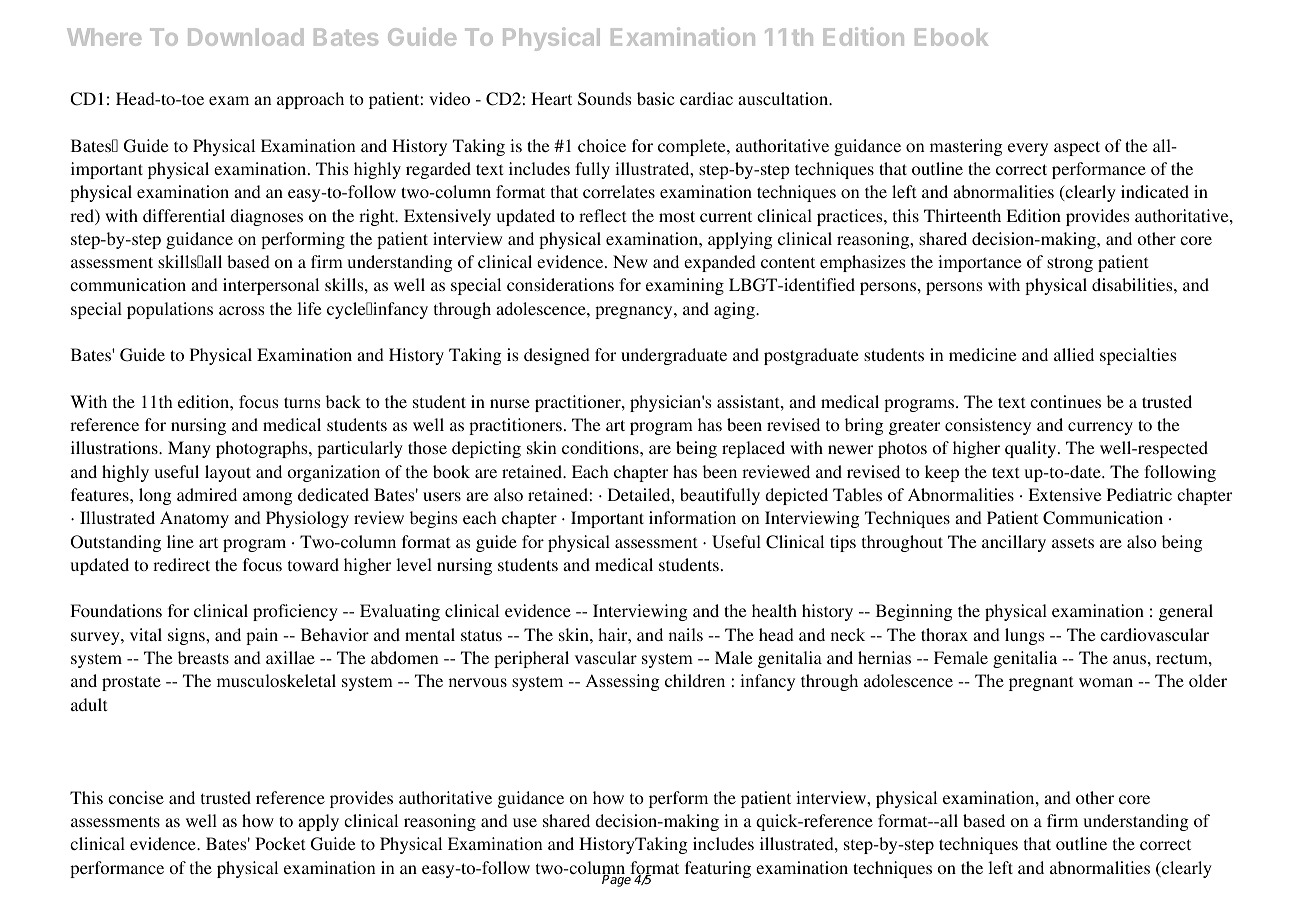 This screenshot has height=924, width=1308. Describe the element at coordinates (1074, 354) in the screenshot. I see `allied` at that location.
